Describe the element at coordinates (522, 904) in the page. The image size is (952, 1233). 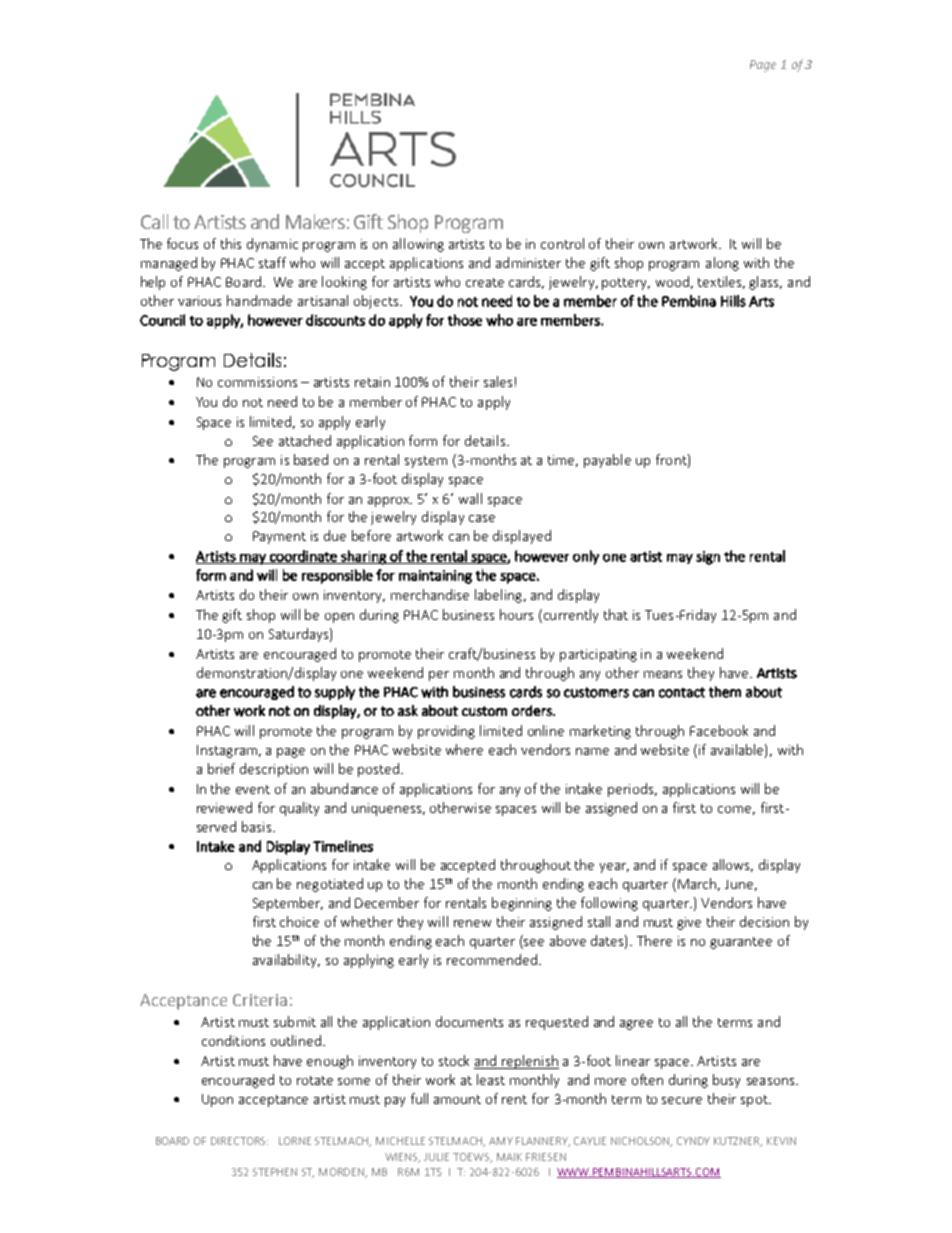
I see `beginning` at that location.
